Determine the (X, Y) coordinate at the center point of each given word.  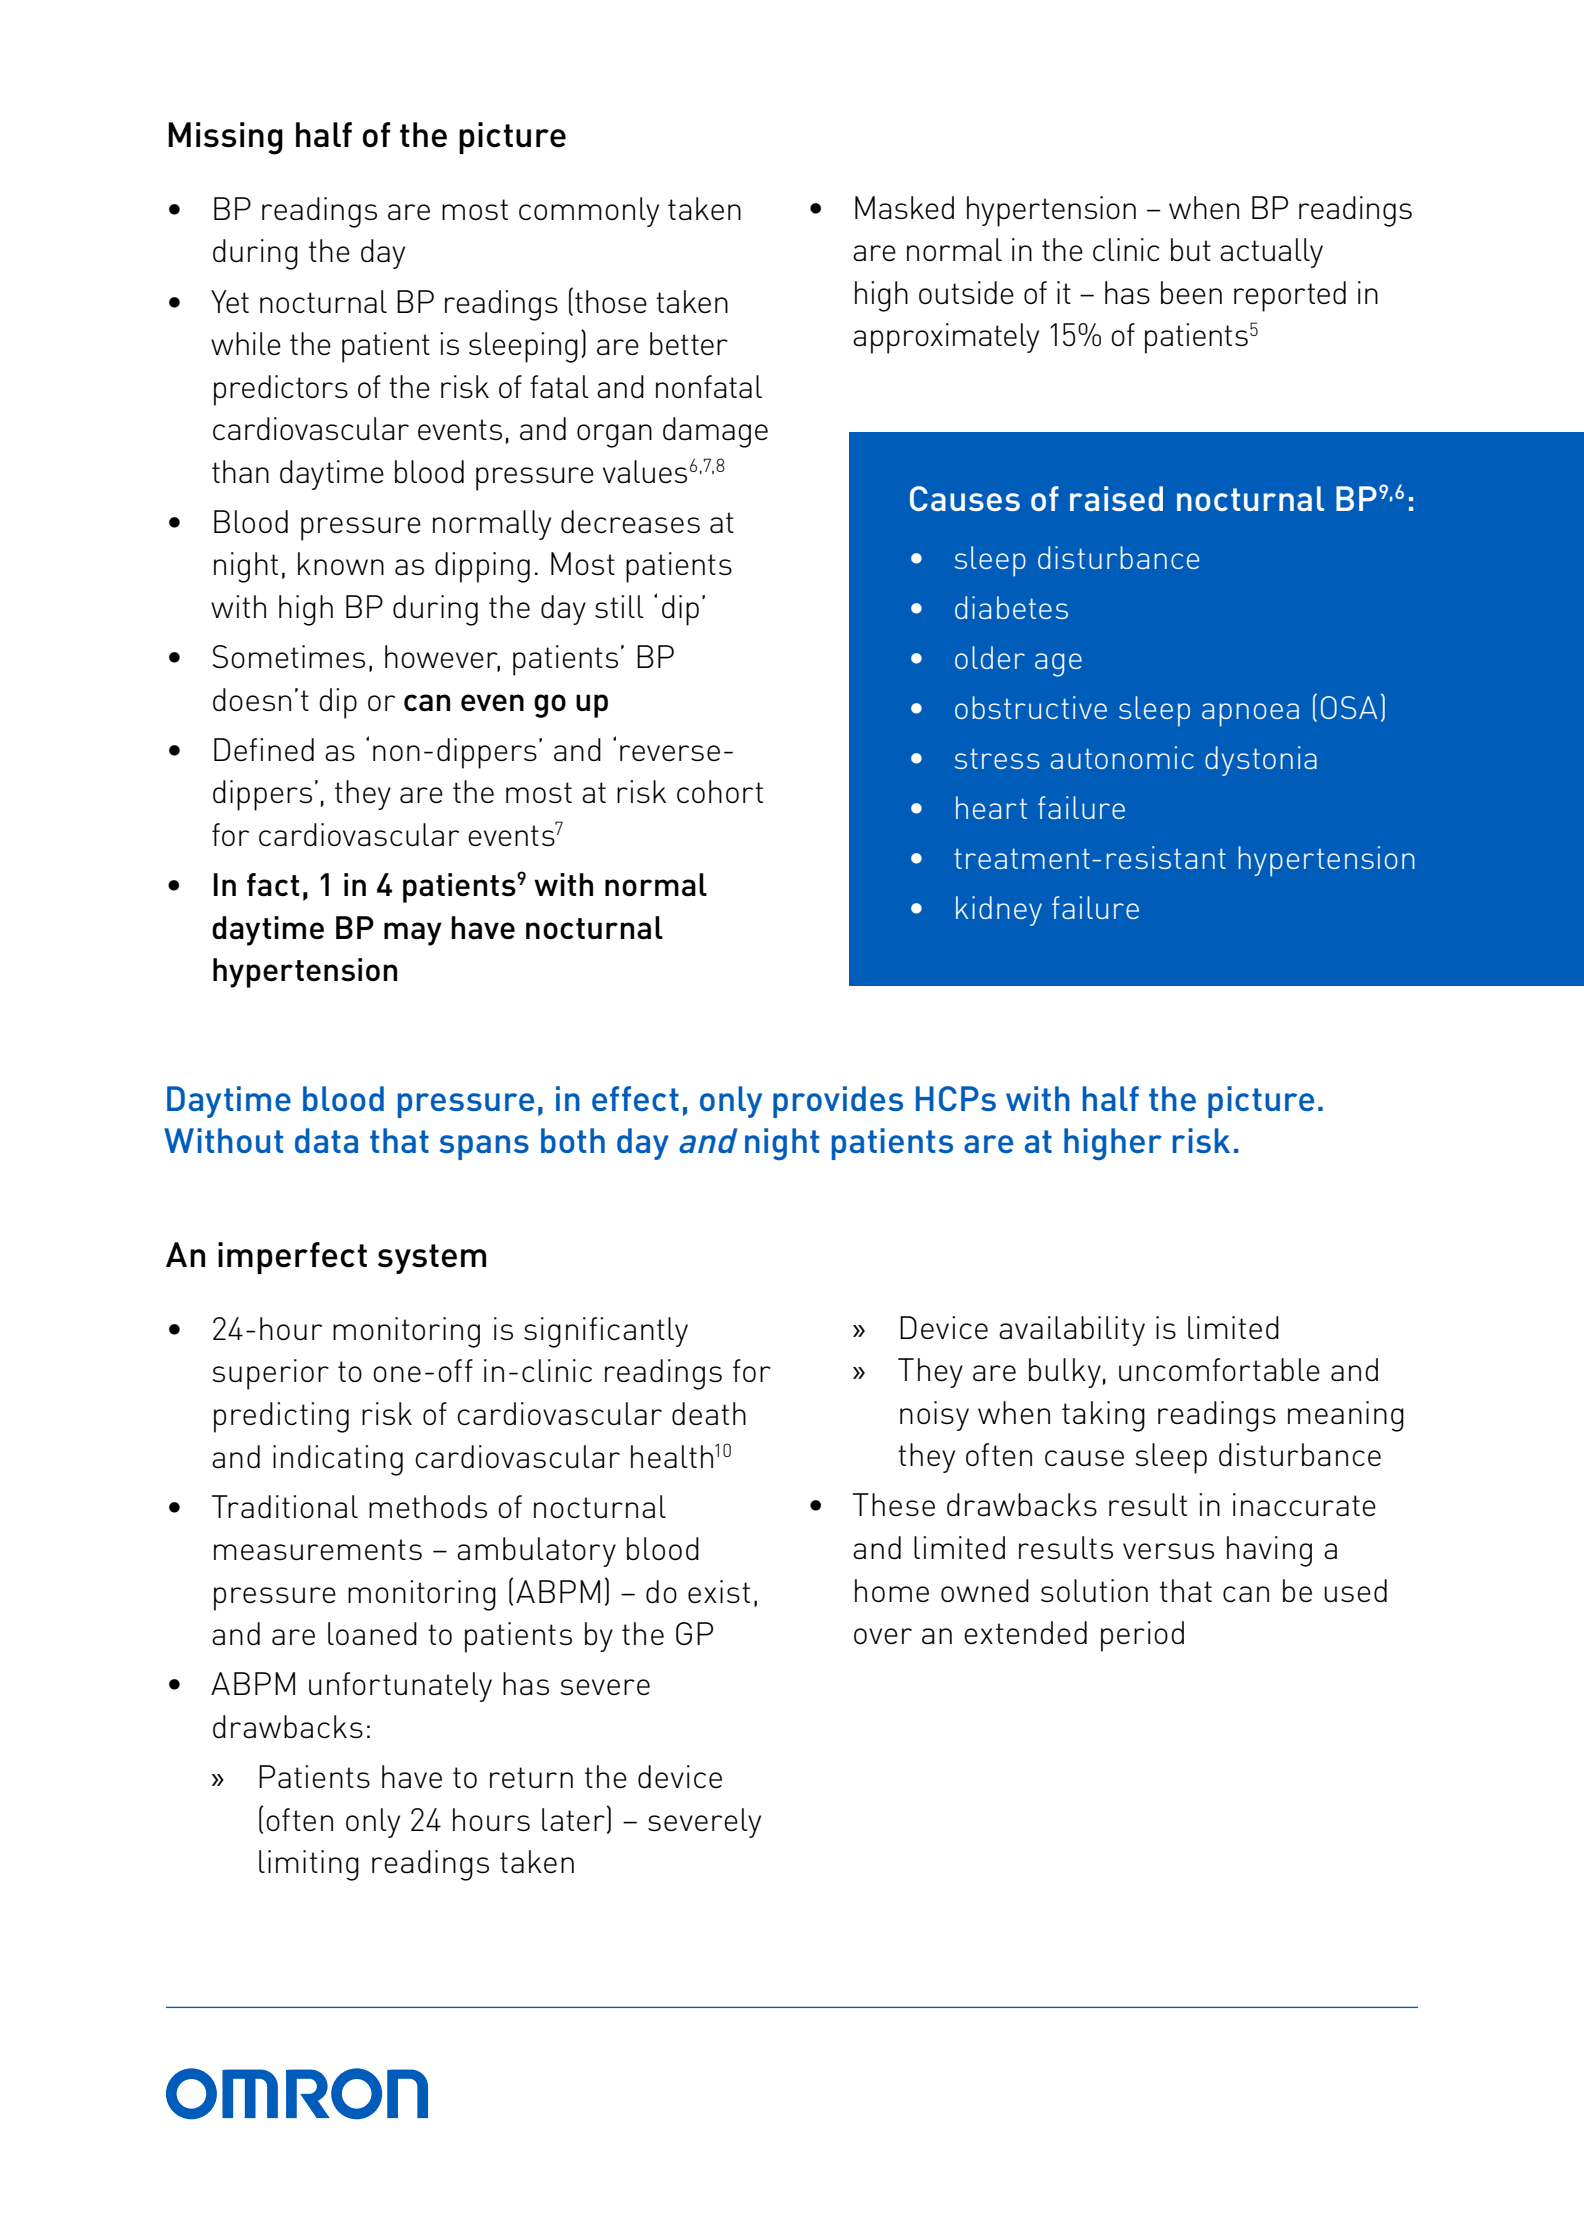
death (709, 1414)
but (1191, 249)
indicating (338, 1460)
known (341, 563)
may (413, 934)
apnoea (1250, 715)
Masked (904, 208)
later (573, 1820)
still (619, 607)
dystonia (1261, 761)
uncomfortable (1219, 1370)
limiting (309, 1865)
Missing (225, 138)
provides (838, 1102)
